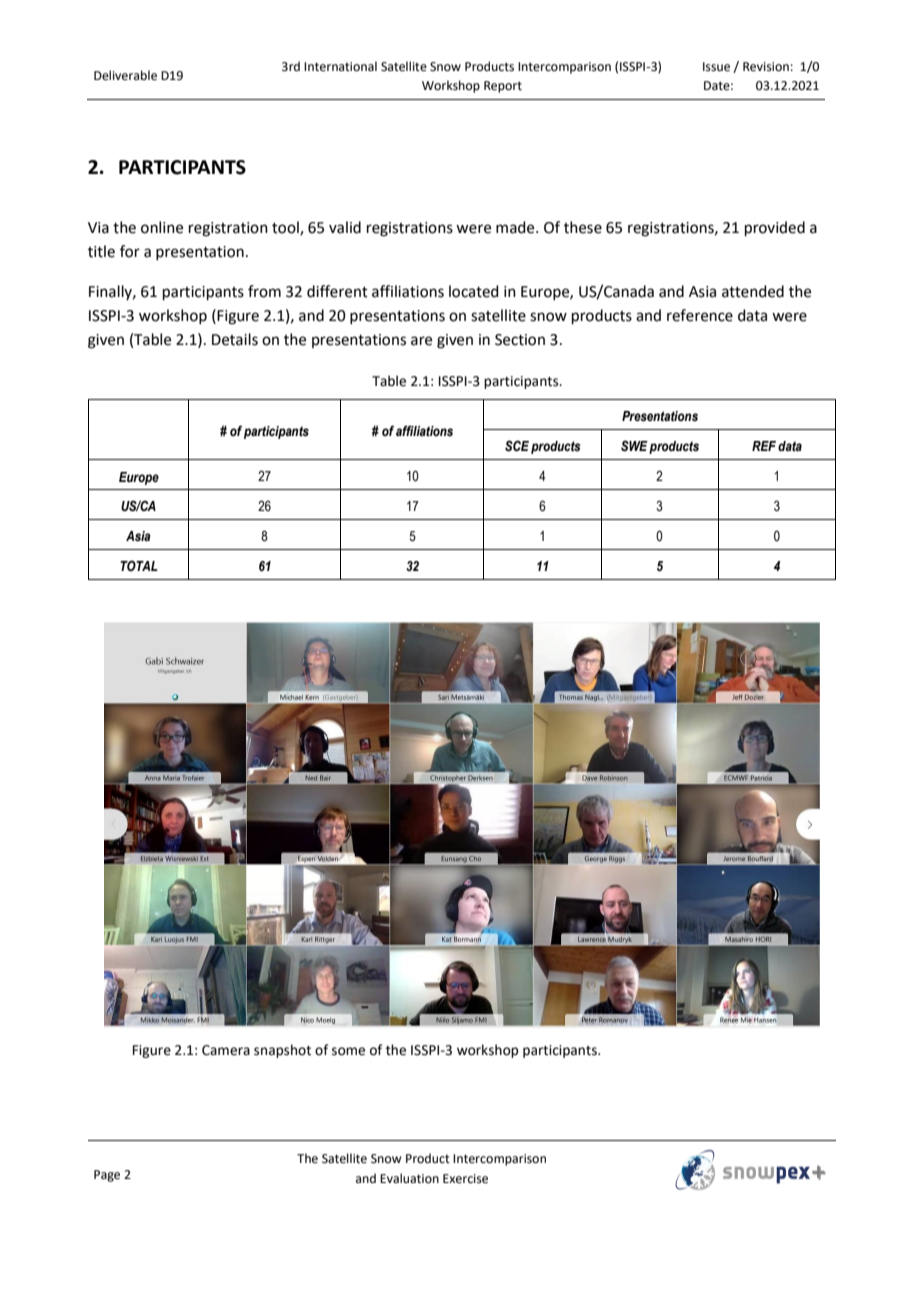 The width and height of the image is (924, 1308). What do you see at coordinates (139, 566) in the image?
I see `TOTAL` at bounding box center [139, 566].
